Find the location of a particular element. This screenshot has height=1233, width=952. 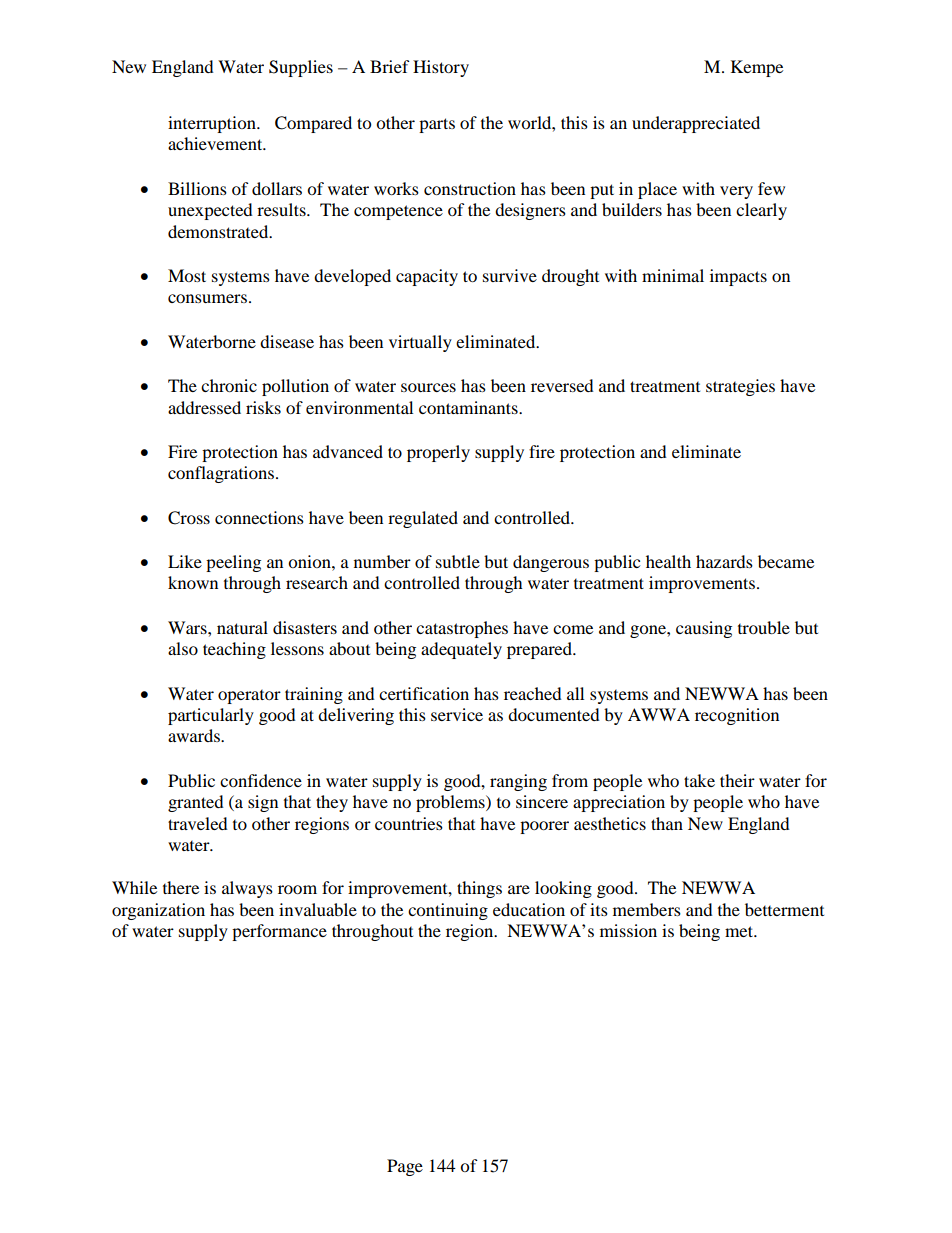

granted is located at coordinates (196, 803).
